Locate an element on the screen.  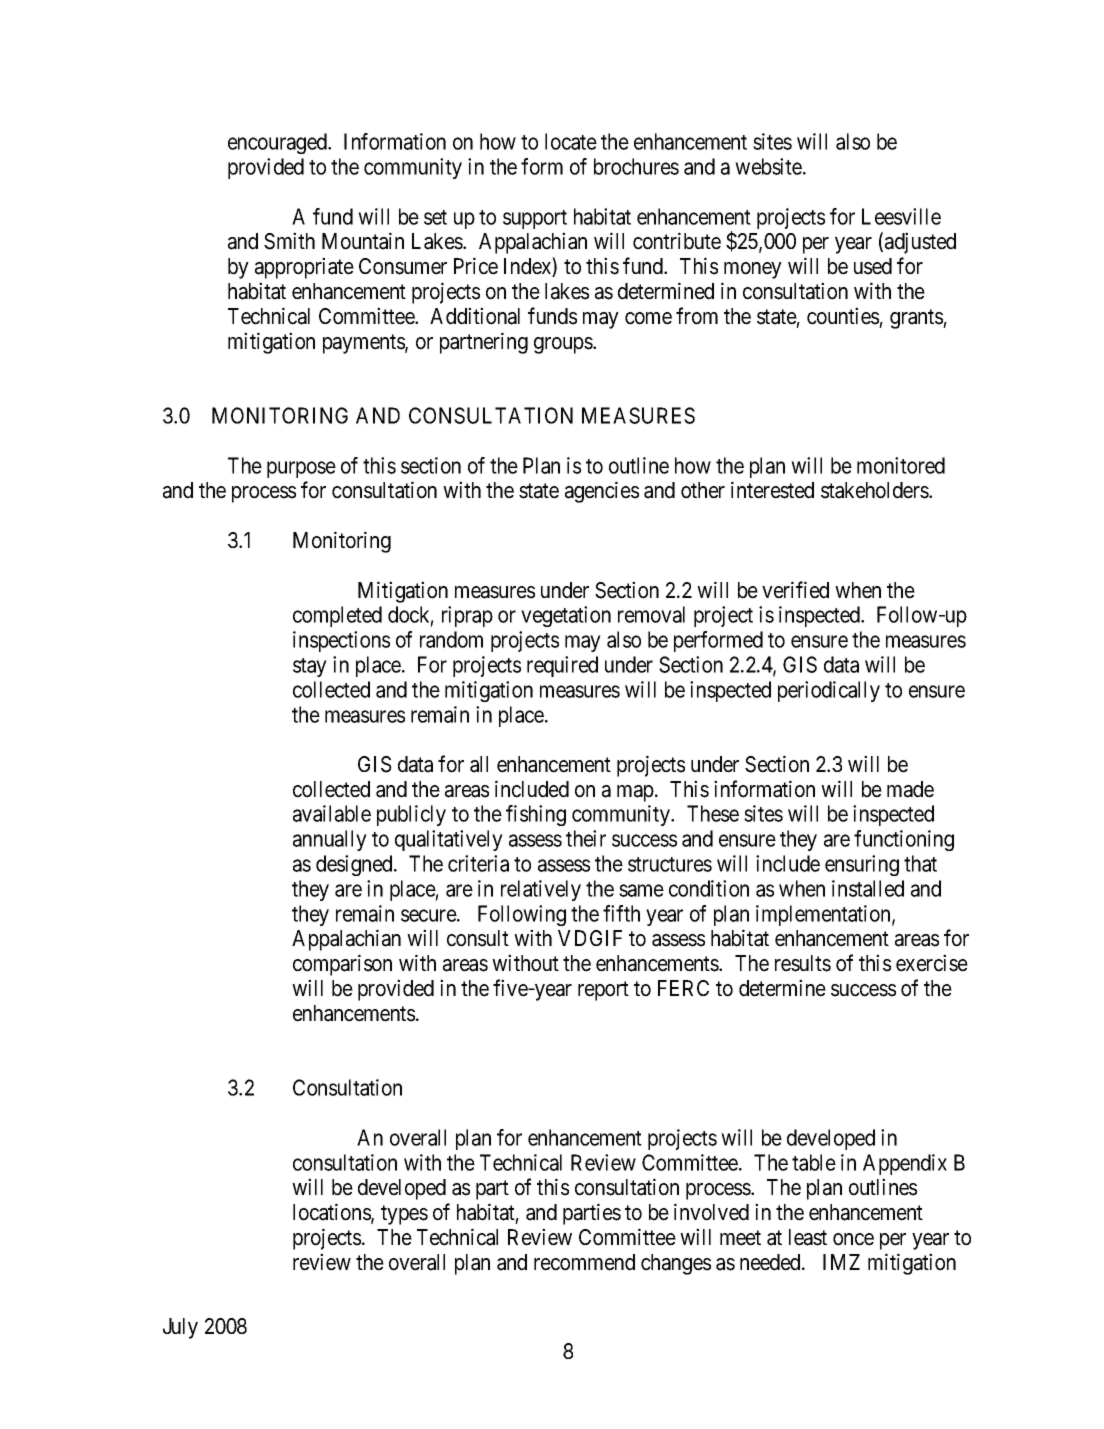
locate is located at coordinates (571, 141).
